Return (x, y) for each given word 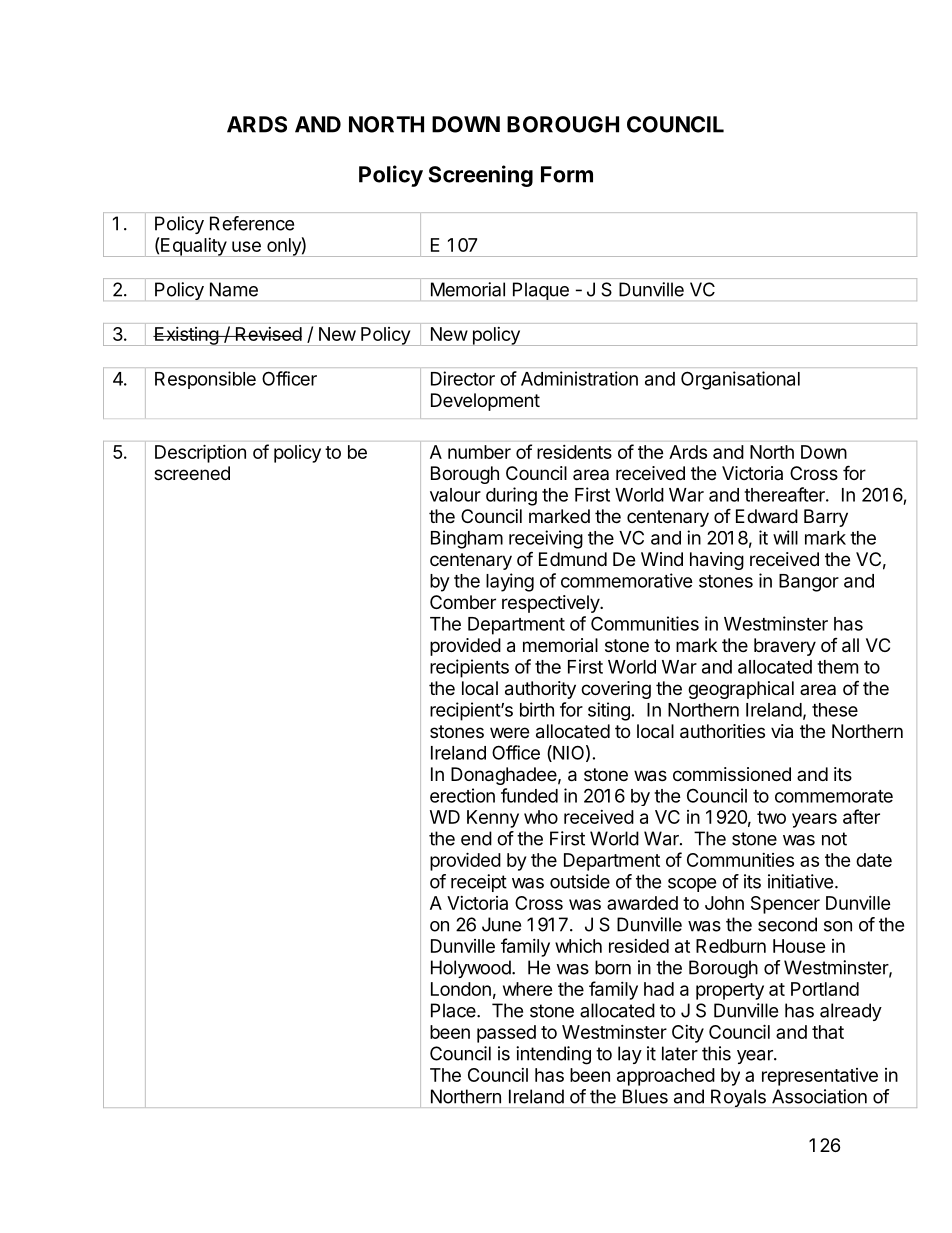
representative (820, 1077)
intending (553, 1055)
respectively (551, 604)
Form (567, 174)
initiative (800, 881)
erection (462, 795)
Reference (252, 223)
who (541, 817)
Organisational (740, 380)
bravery (785, 647)
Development (485, 402)
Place (454, 1010)
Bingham (467, 539)
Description (200, 453)
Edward (767, 516)
